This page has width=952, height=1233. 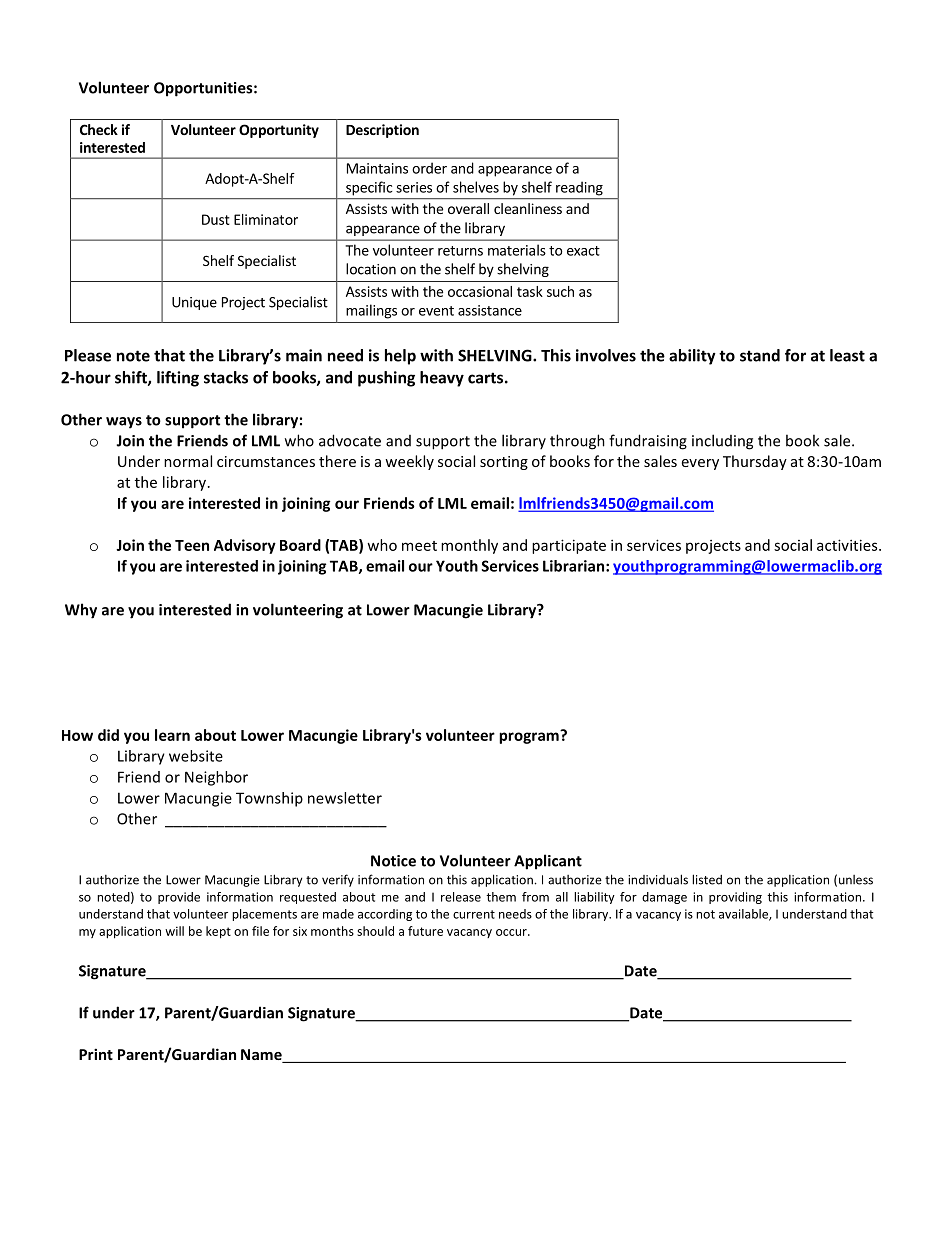 What do you see at coordinates (848, 545) in the page?
I see `activities` at bounding box center [848, 545].
